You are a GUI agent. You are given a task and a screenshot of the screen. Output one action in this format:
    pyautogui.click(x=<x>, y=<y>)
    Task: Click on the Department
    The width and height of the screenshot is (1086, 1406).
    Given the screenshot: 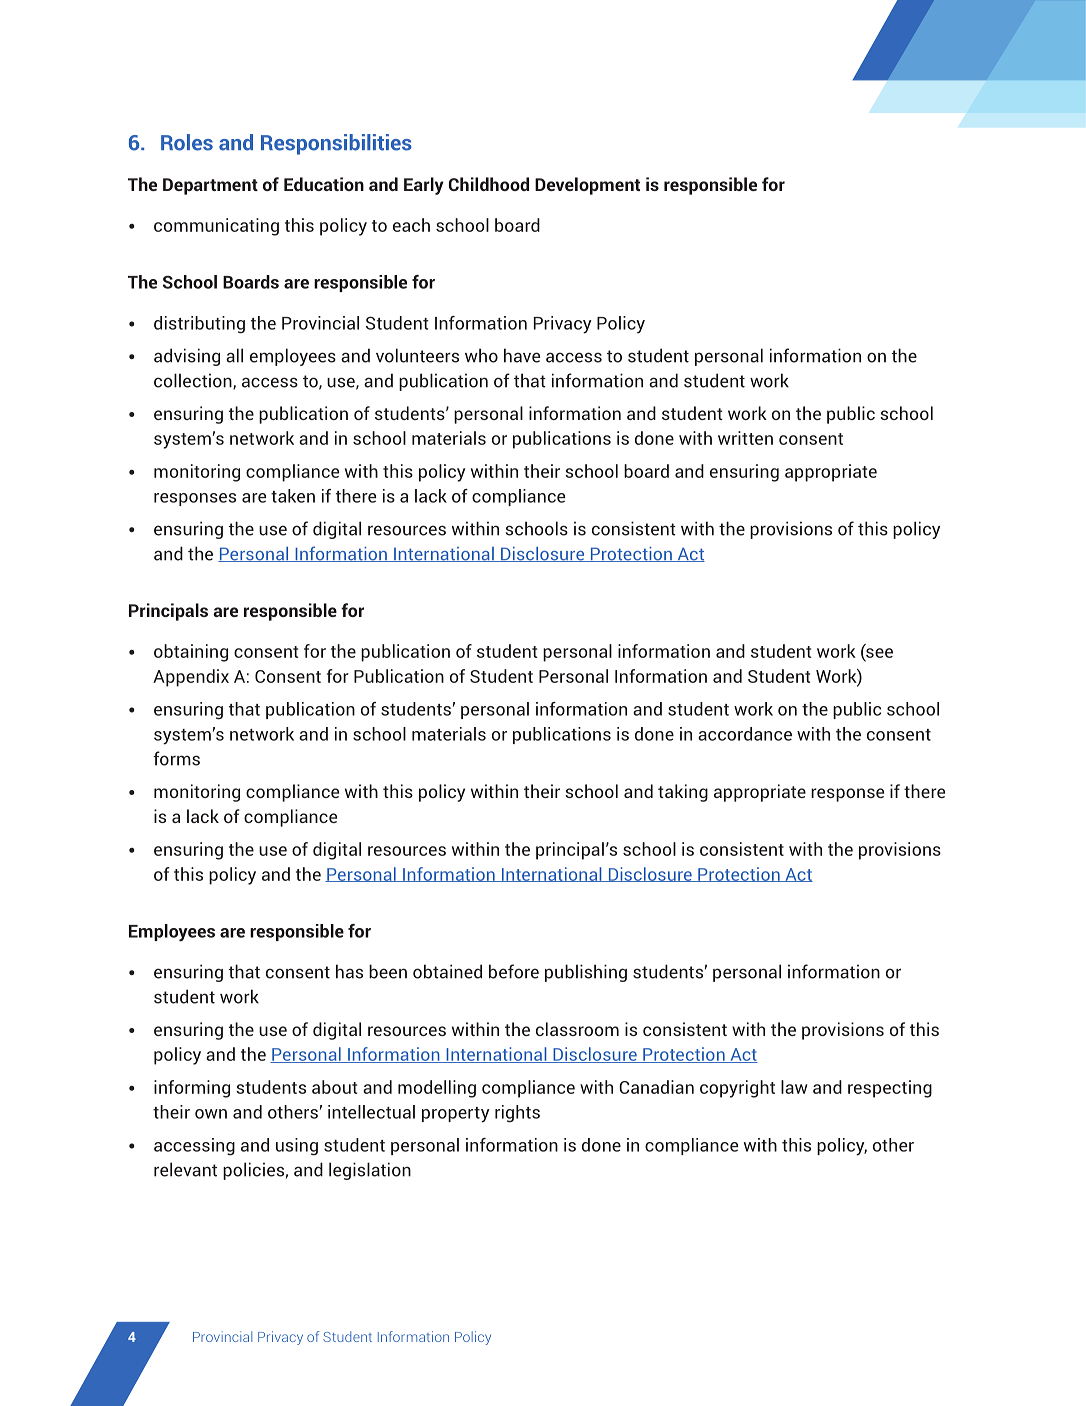 What is the action you would take?
    pyautogui.click(x=210, y=186)
